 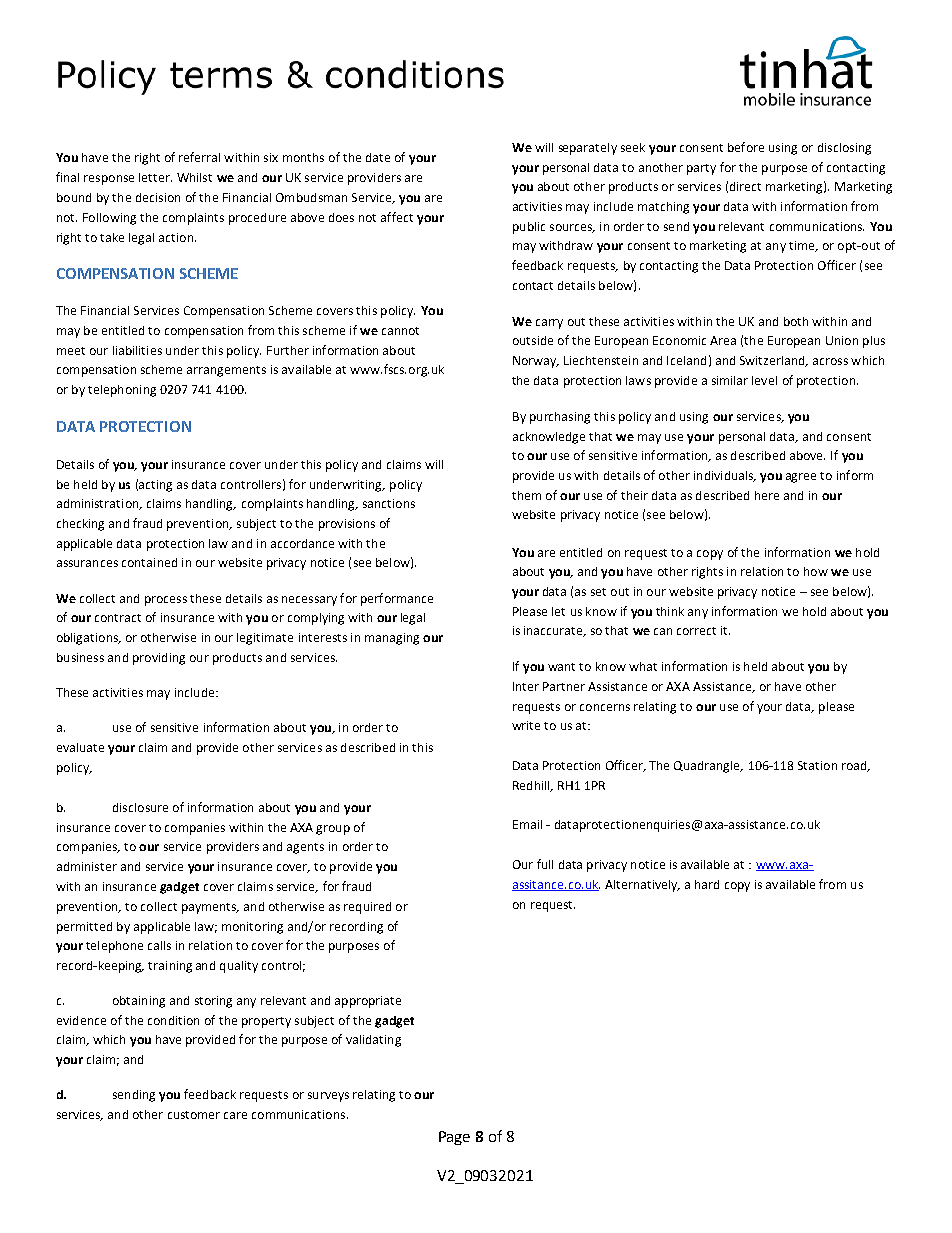 I want to click on Page, so click(x=454, y=1138).
